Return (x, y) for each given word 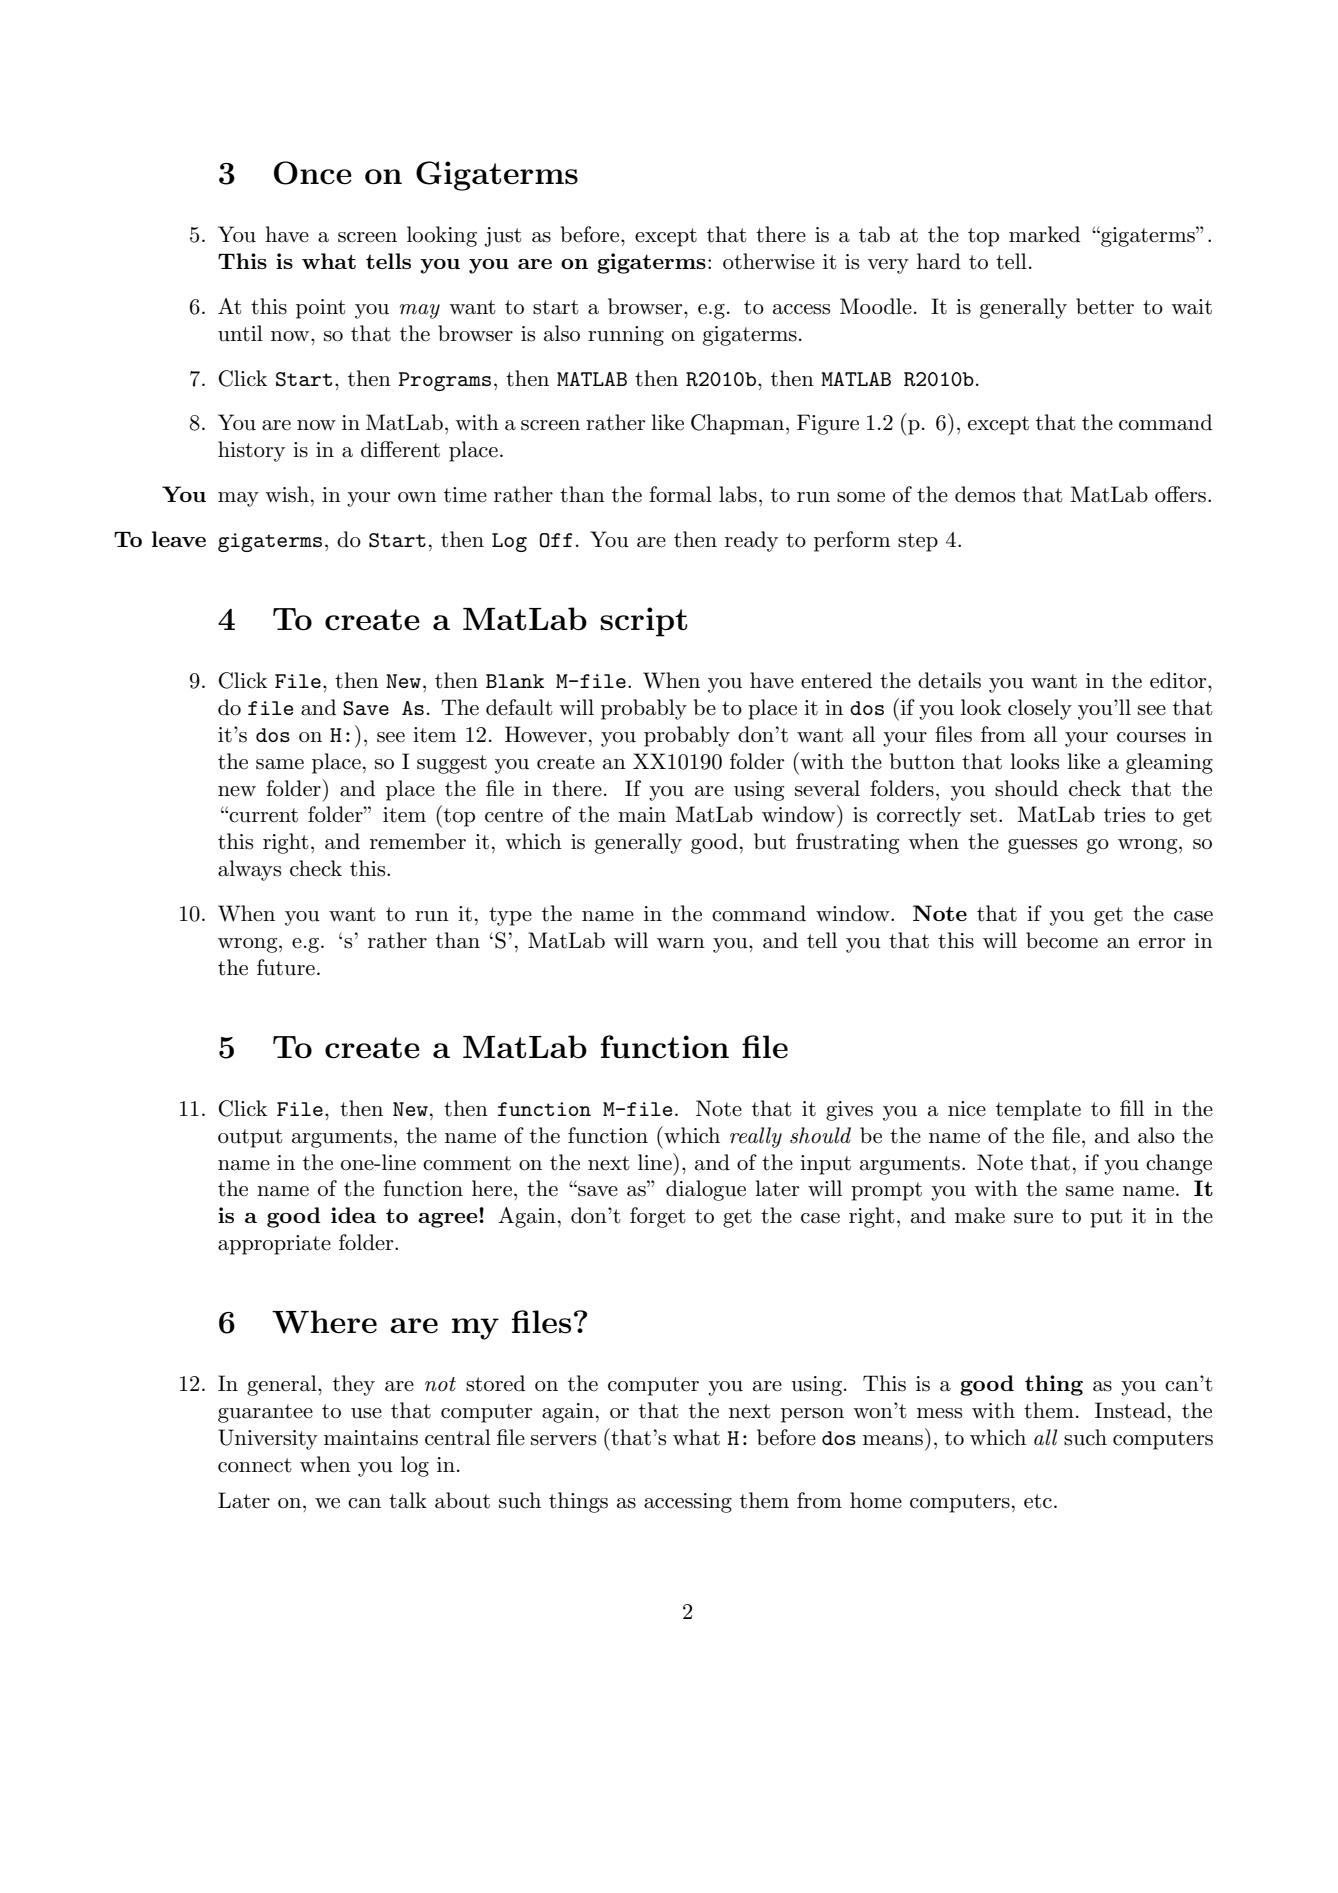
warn (681, 943)
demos (985, 494)
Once (313, 173)
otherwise (769, 261)
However (546, 734)
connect (255, 1465)
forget (658, 1217)
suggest (452, 764)
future (286, 967)
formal (680, 494)
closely (1040, 709)
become (1062, 940)
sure (1033, 1218)
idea (354, 1215)
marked (1044, 234)
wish (287, 494)
